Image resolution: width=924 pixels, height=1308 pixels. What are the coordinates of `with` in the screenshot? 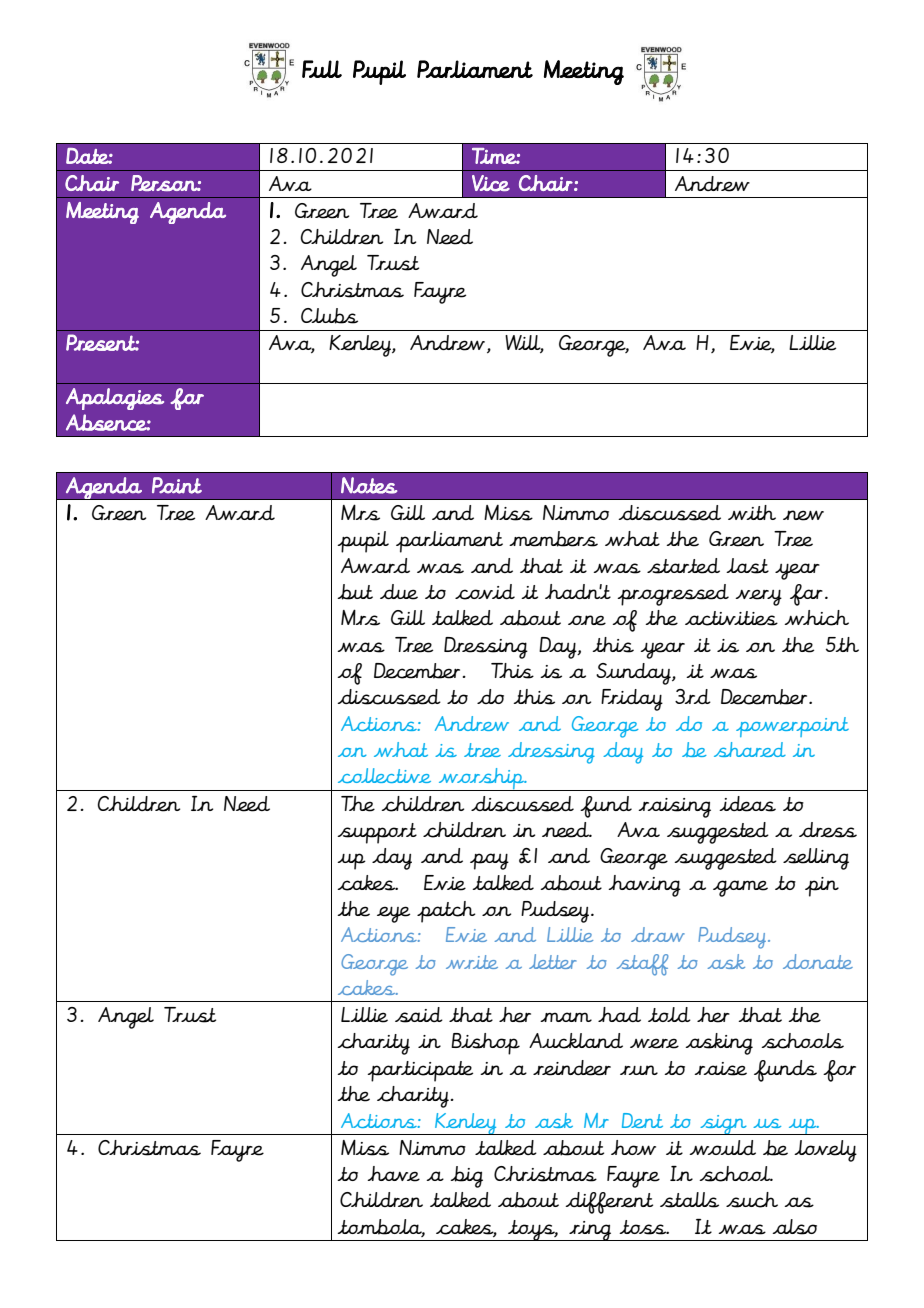 It's located at (752, 512).
